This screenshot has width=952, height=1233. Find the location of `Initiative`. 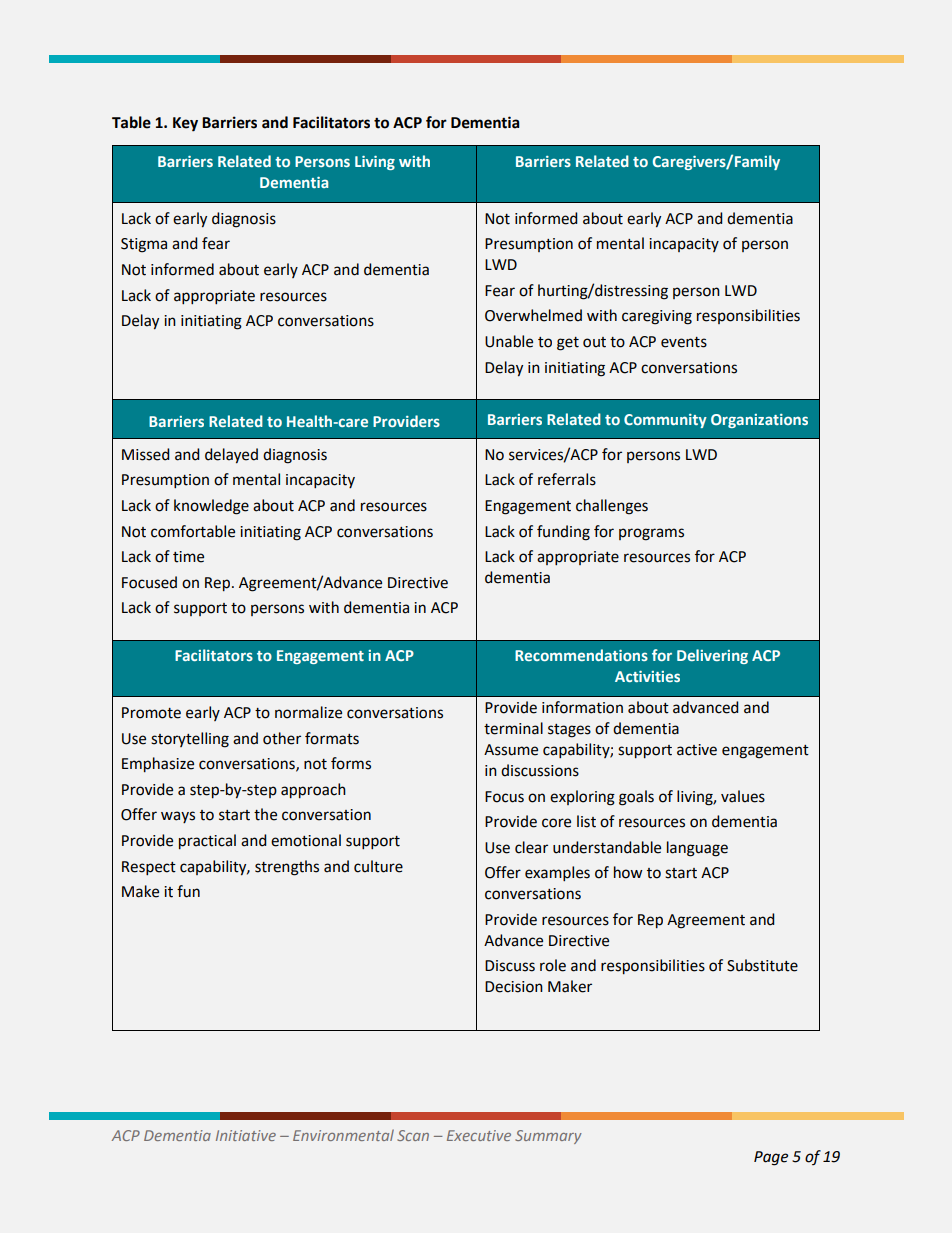

Initiative is located at coordinates (246, 1135).
